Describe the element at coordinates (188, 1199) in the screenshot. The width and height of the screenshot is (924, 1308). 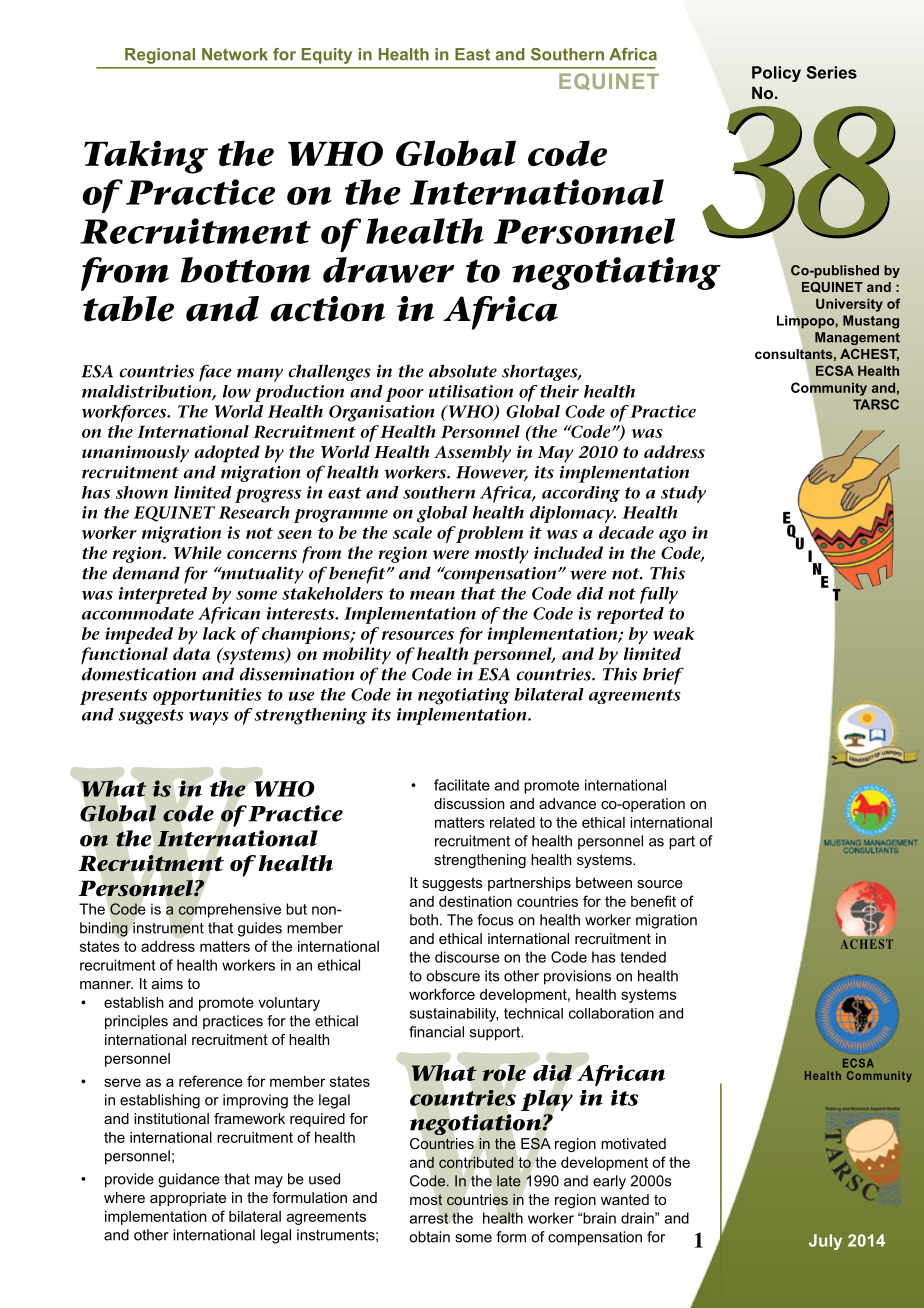
I see `appropriate` at that location.
